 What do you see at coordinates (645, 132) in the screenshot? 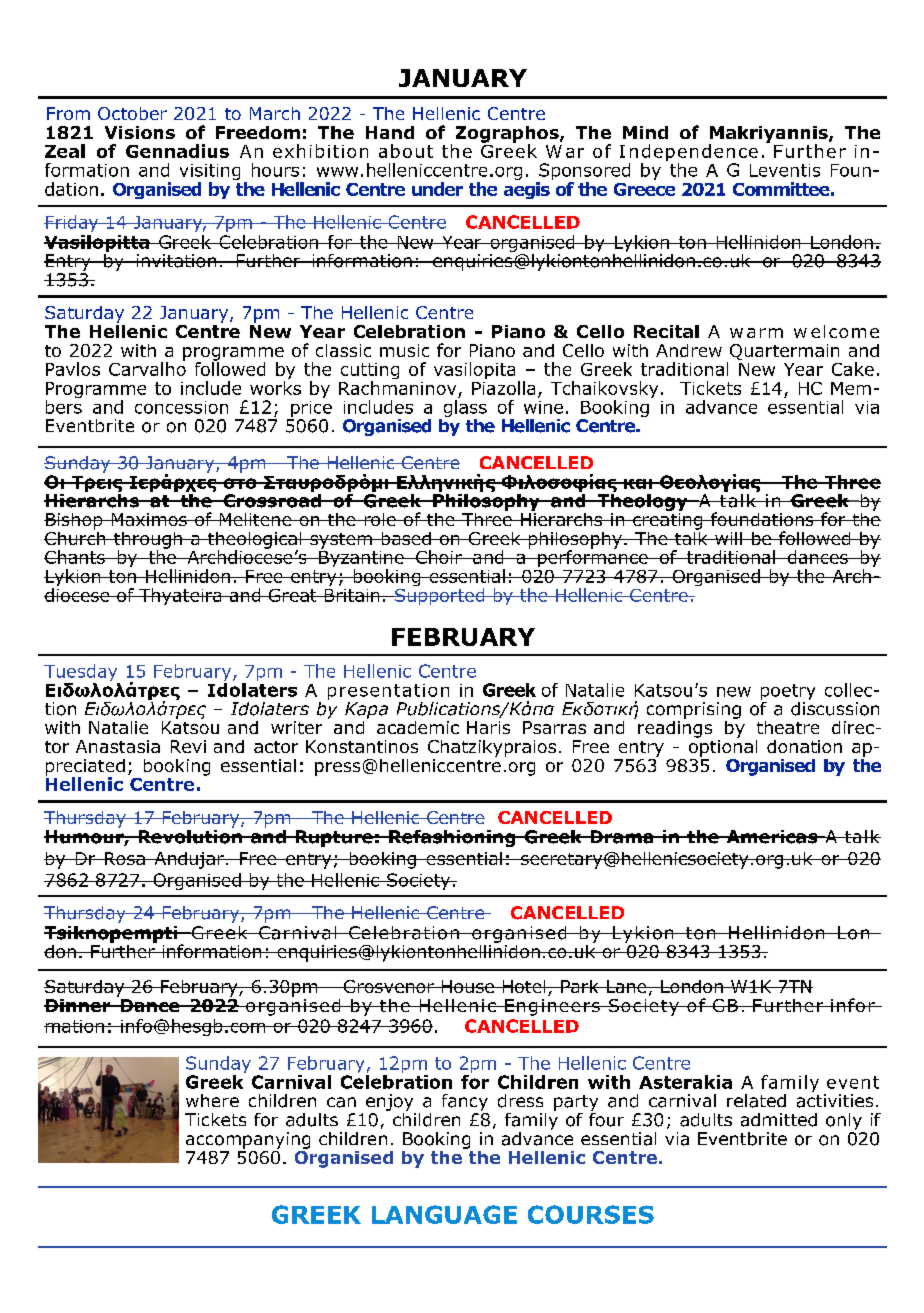
I see `Mind` at bounding box center [645, 132].
